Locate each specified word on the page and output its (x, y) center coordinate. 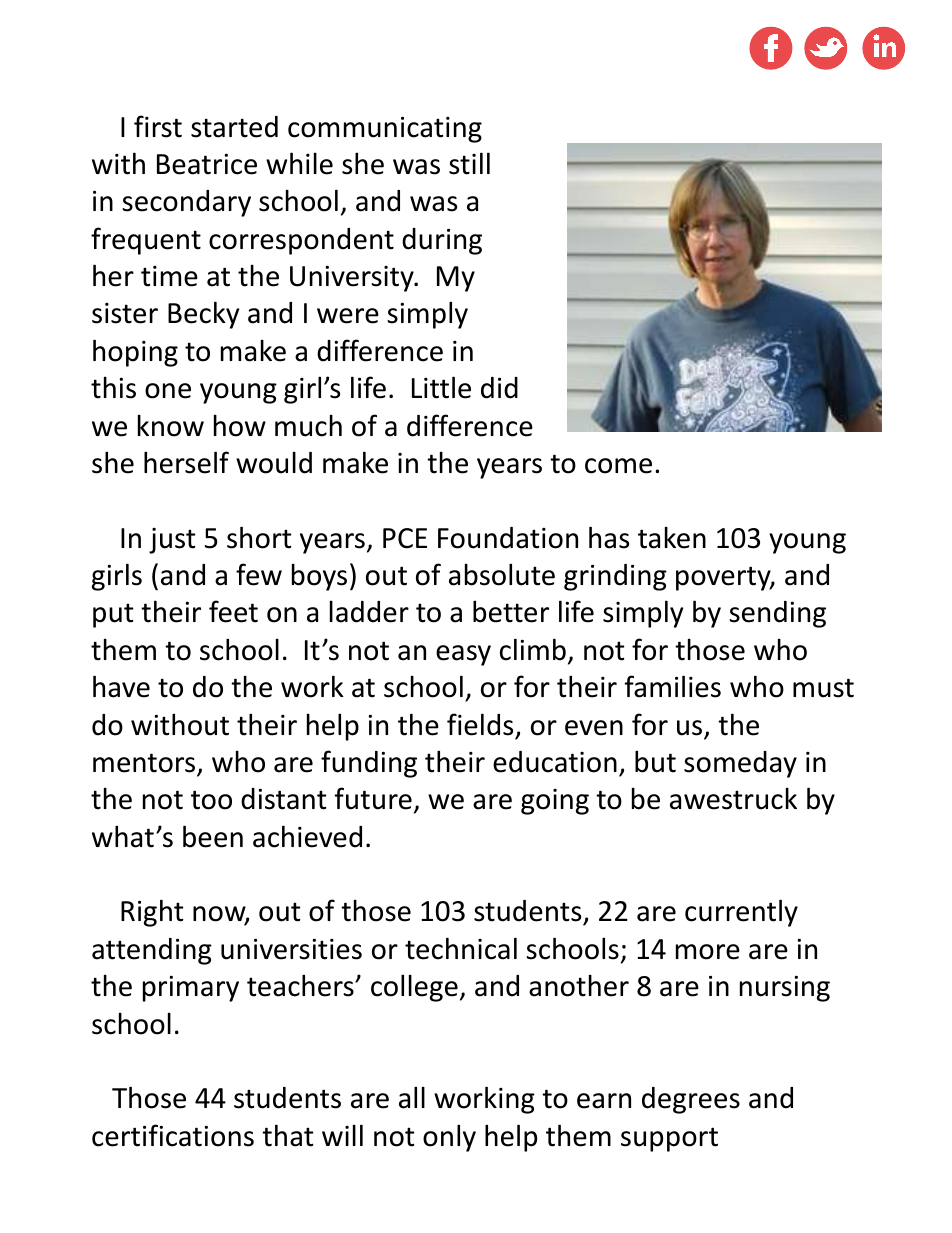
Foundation (508, 538)
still (469, 163)
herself (186, 462)
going (555, 802)
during (442, 241)
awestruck (733, 799)
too (211, 800)
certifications (173, 1135)
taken (672, 538)
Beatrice (207, 164)
